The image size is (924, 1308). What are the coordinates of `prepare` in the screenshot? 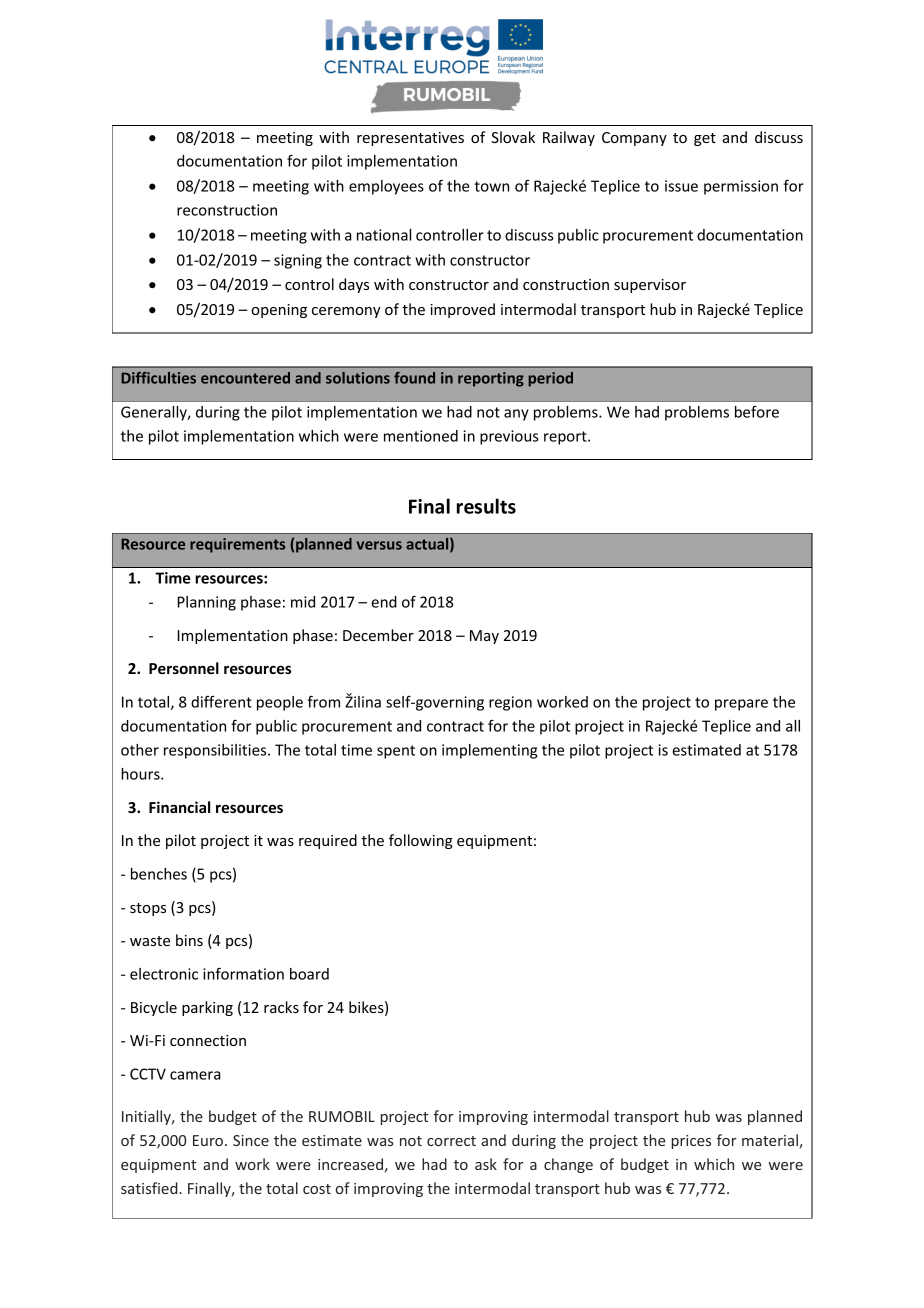 It's located at (741, 705).
